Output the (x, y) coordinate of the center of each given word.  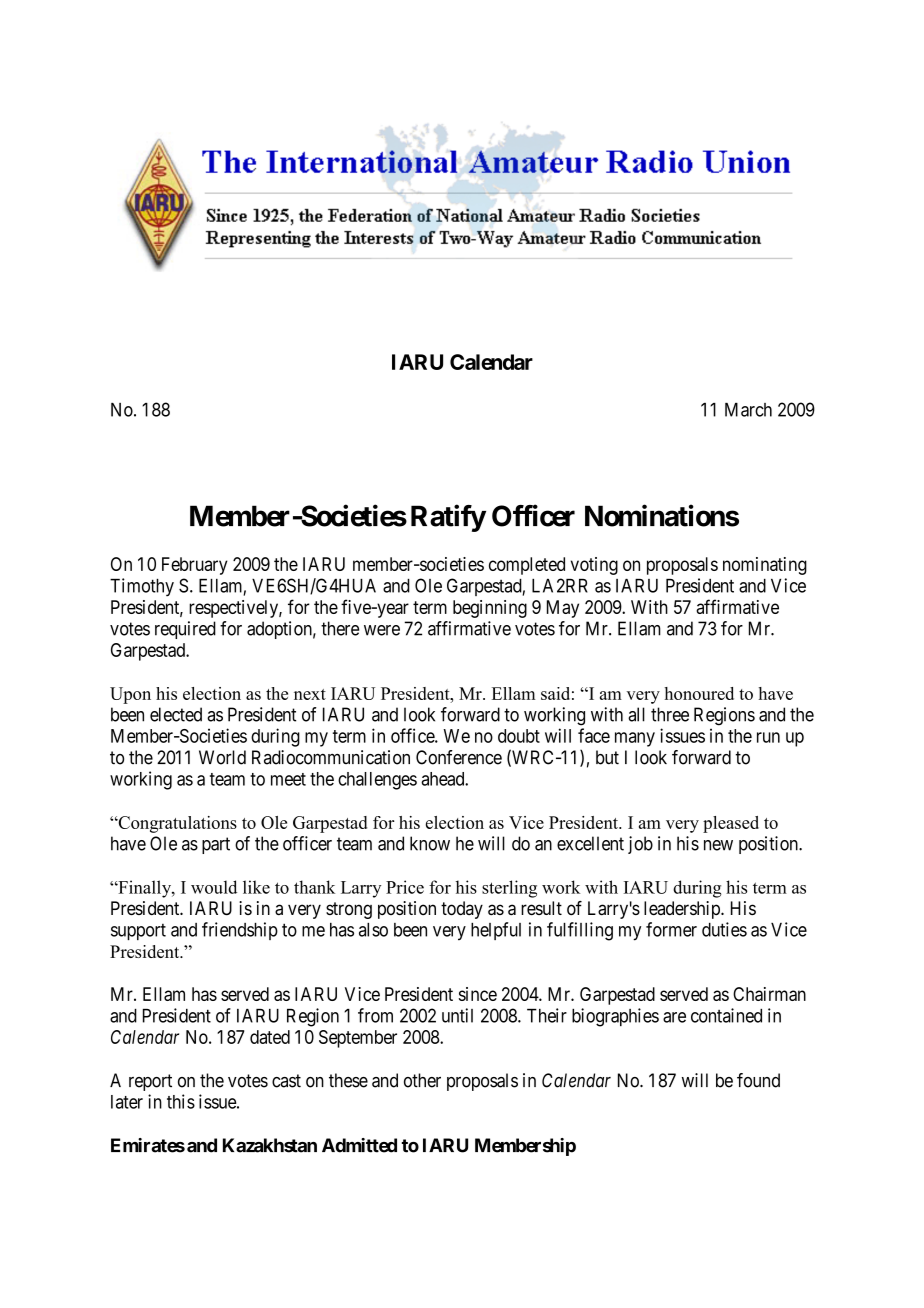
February (195, 566)
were (382, 630)
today (462, 910)
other (422, 1080)
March (748, 410)
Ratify (448, 518)
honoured (699, 693)
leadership (683, 910)
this (181, 1101)
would (214, 887)
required (185, 630)
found (758, 1080)
